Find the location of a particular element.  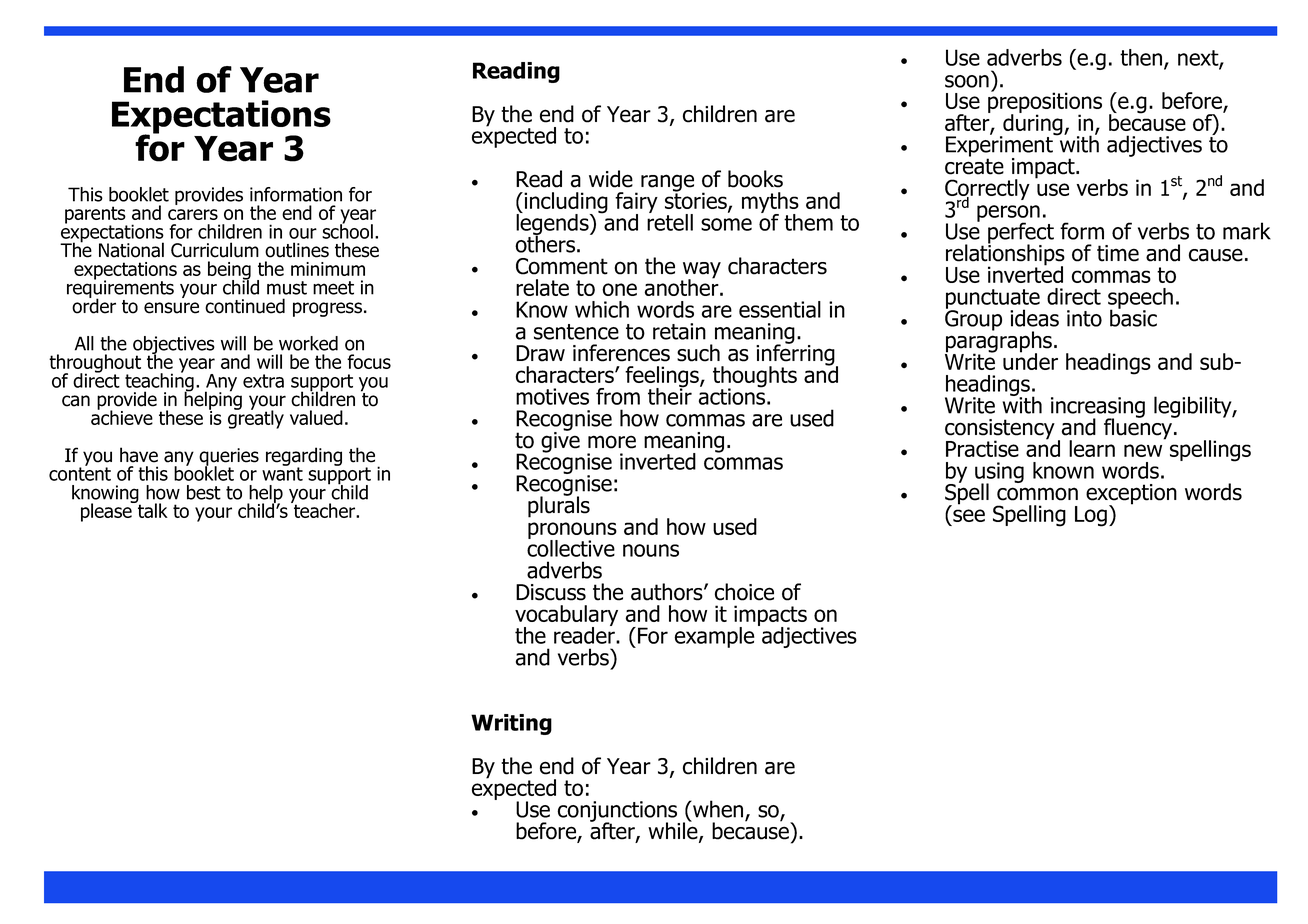

queries is located at coordinates (229, 458).
